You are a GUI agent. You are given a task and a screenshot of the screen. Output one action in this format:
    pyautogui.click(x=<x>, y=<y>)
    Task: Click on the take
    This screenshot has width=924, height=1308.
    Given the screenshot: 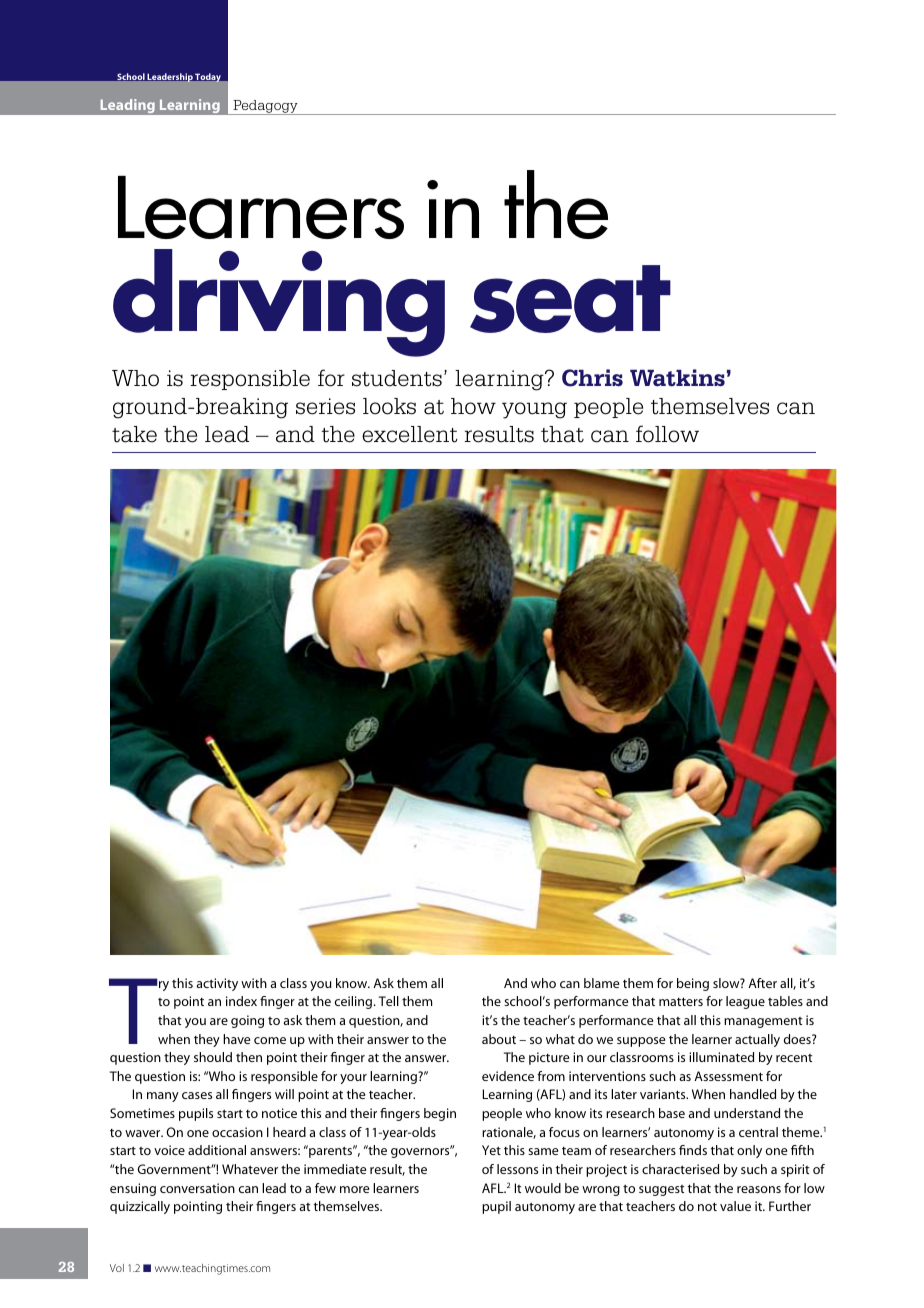 What is the action you would take?
    pyautogui.click(x=134, y=434)
